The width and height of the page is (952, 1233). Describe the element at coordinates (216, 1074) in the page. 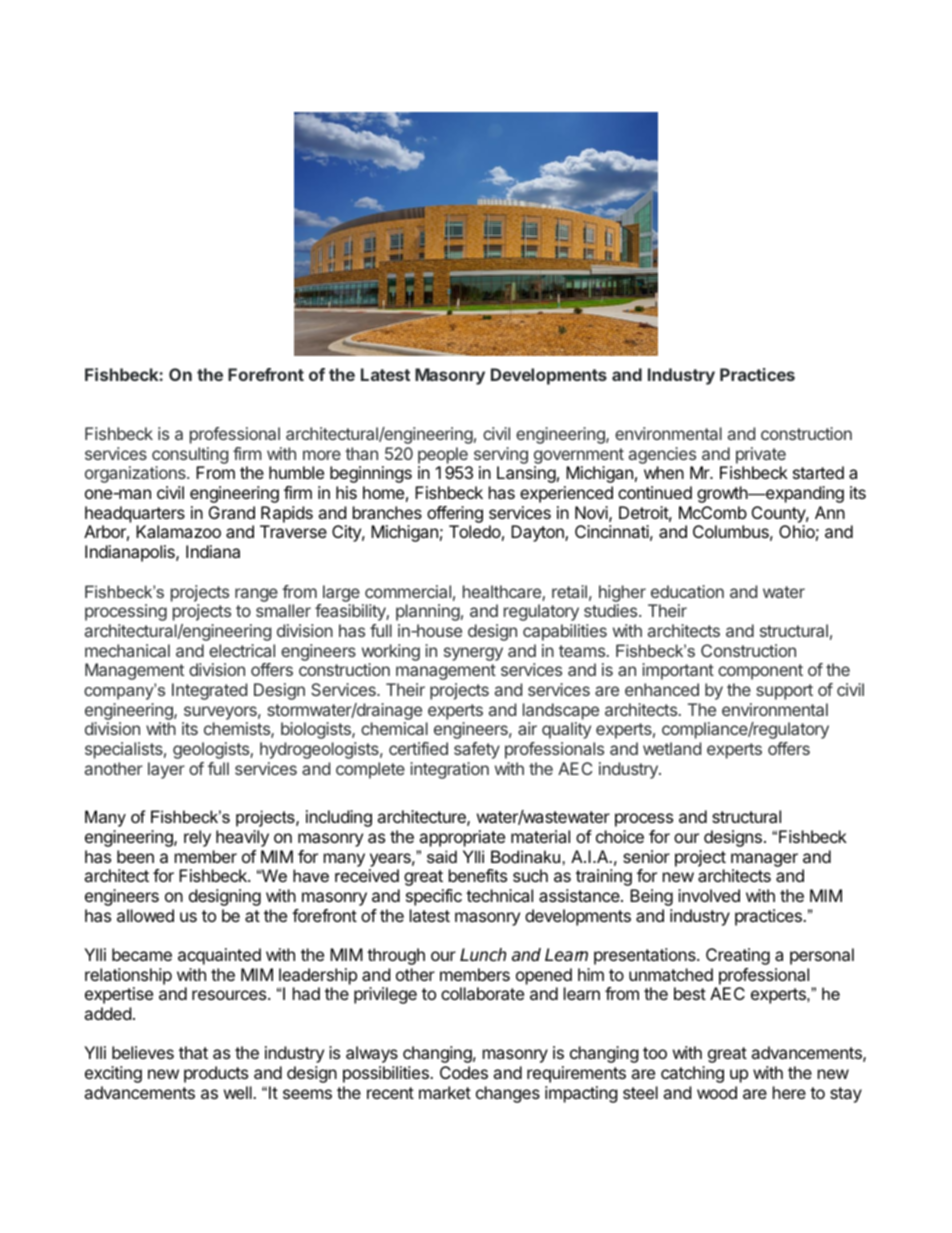

I see `products` at that location.
